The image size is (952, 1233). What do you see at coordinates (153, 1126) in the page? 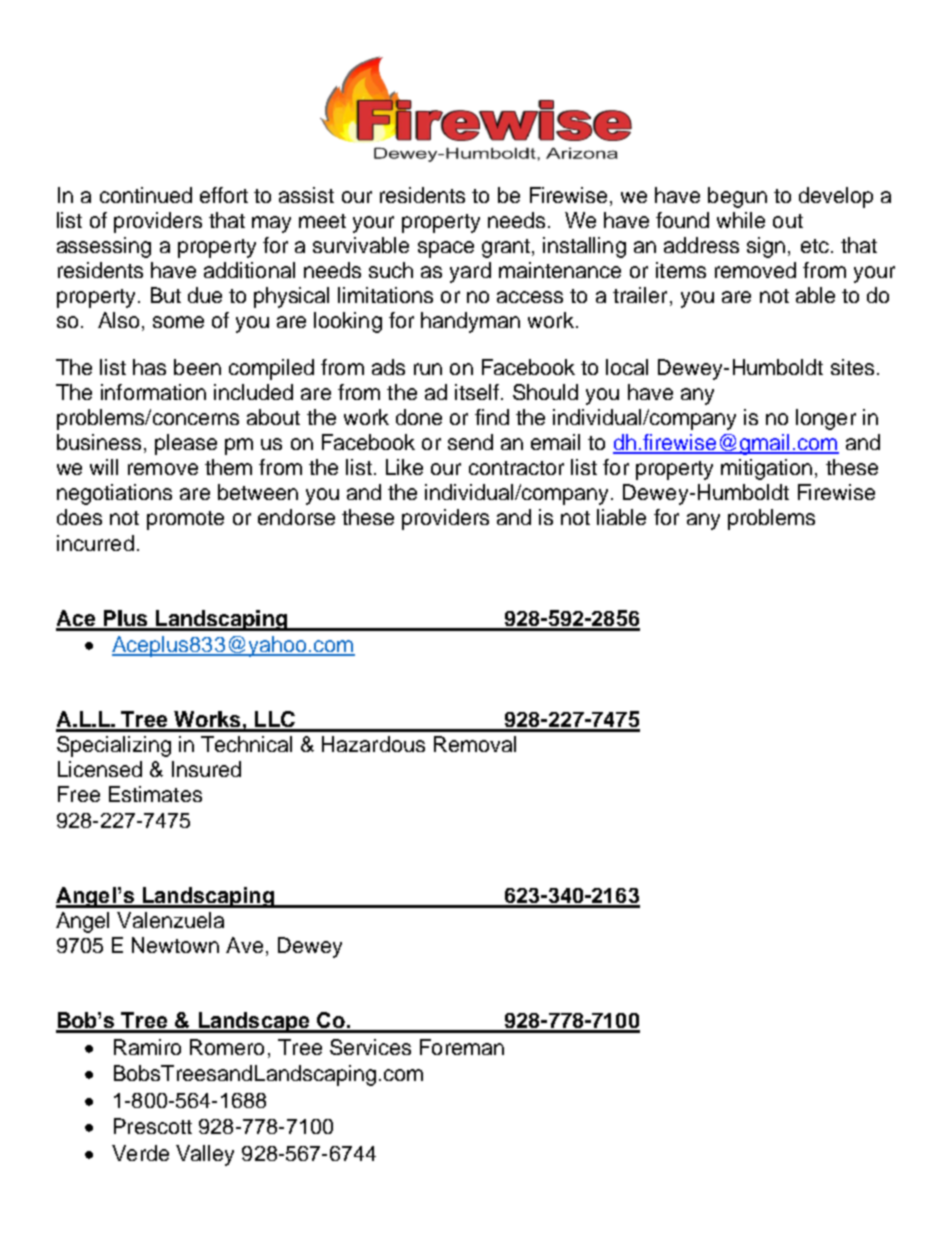
I see `Prescott` at bounding box center [153, 1126].
